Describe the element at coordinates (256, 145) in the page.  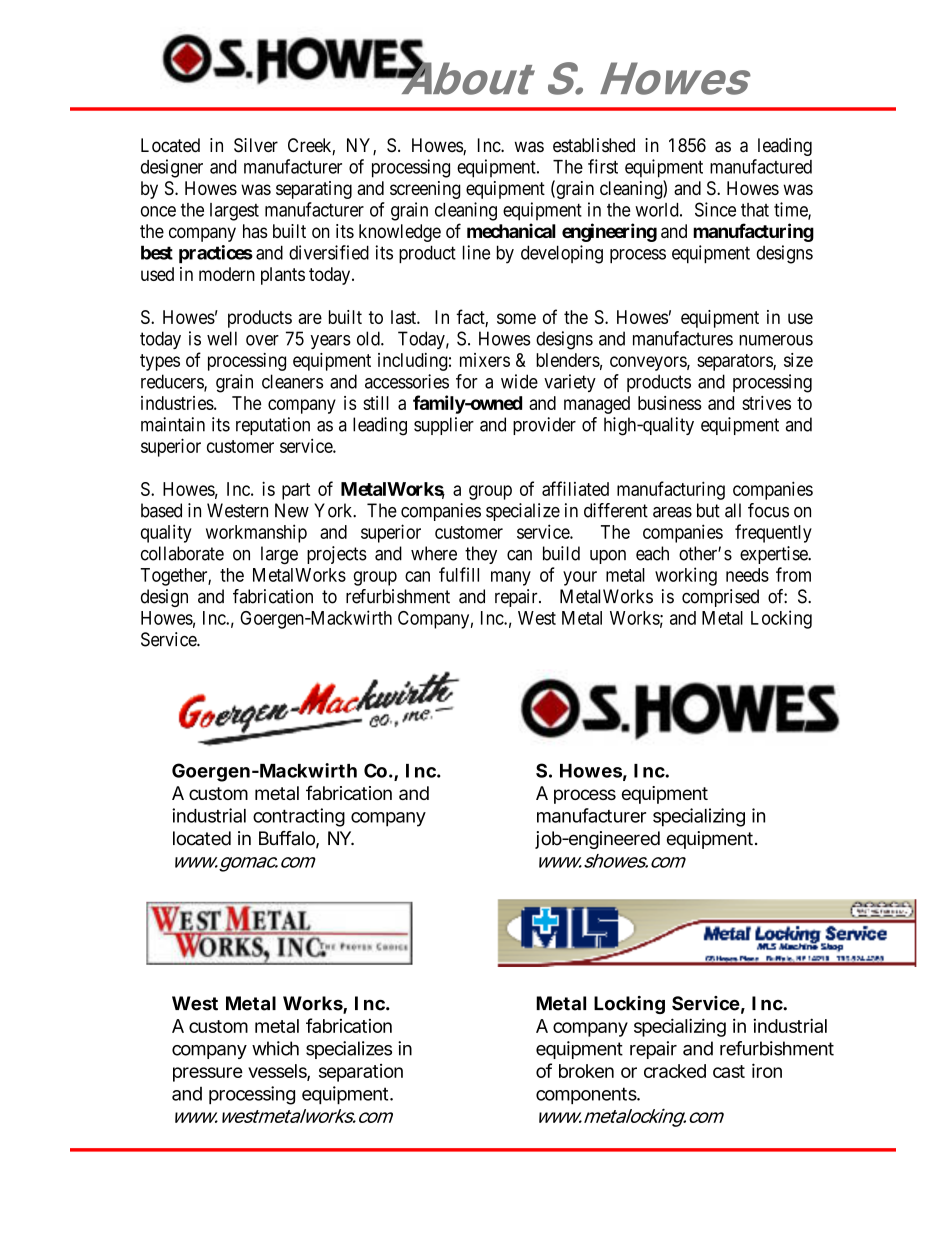
I see `Silver` at that location.
